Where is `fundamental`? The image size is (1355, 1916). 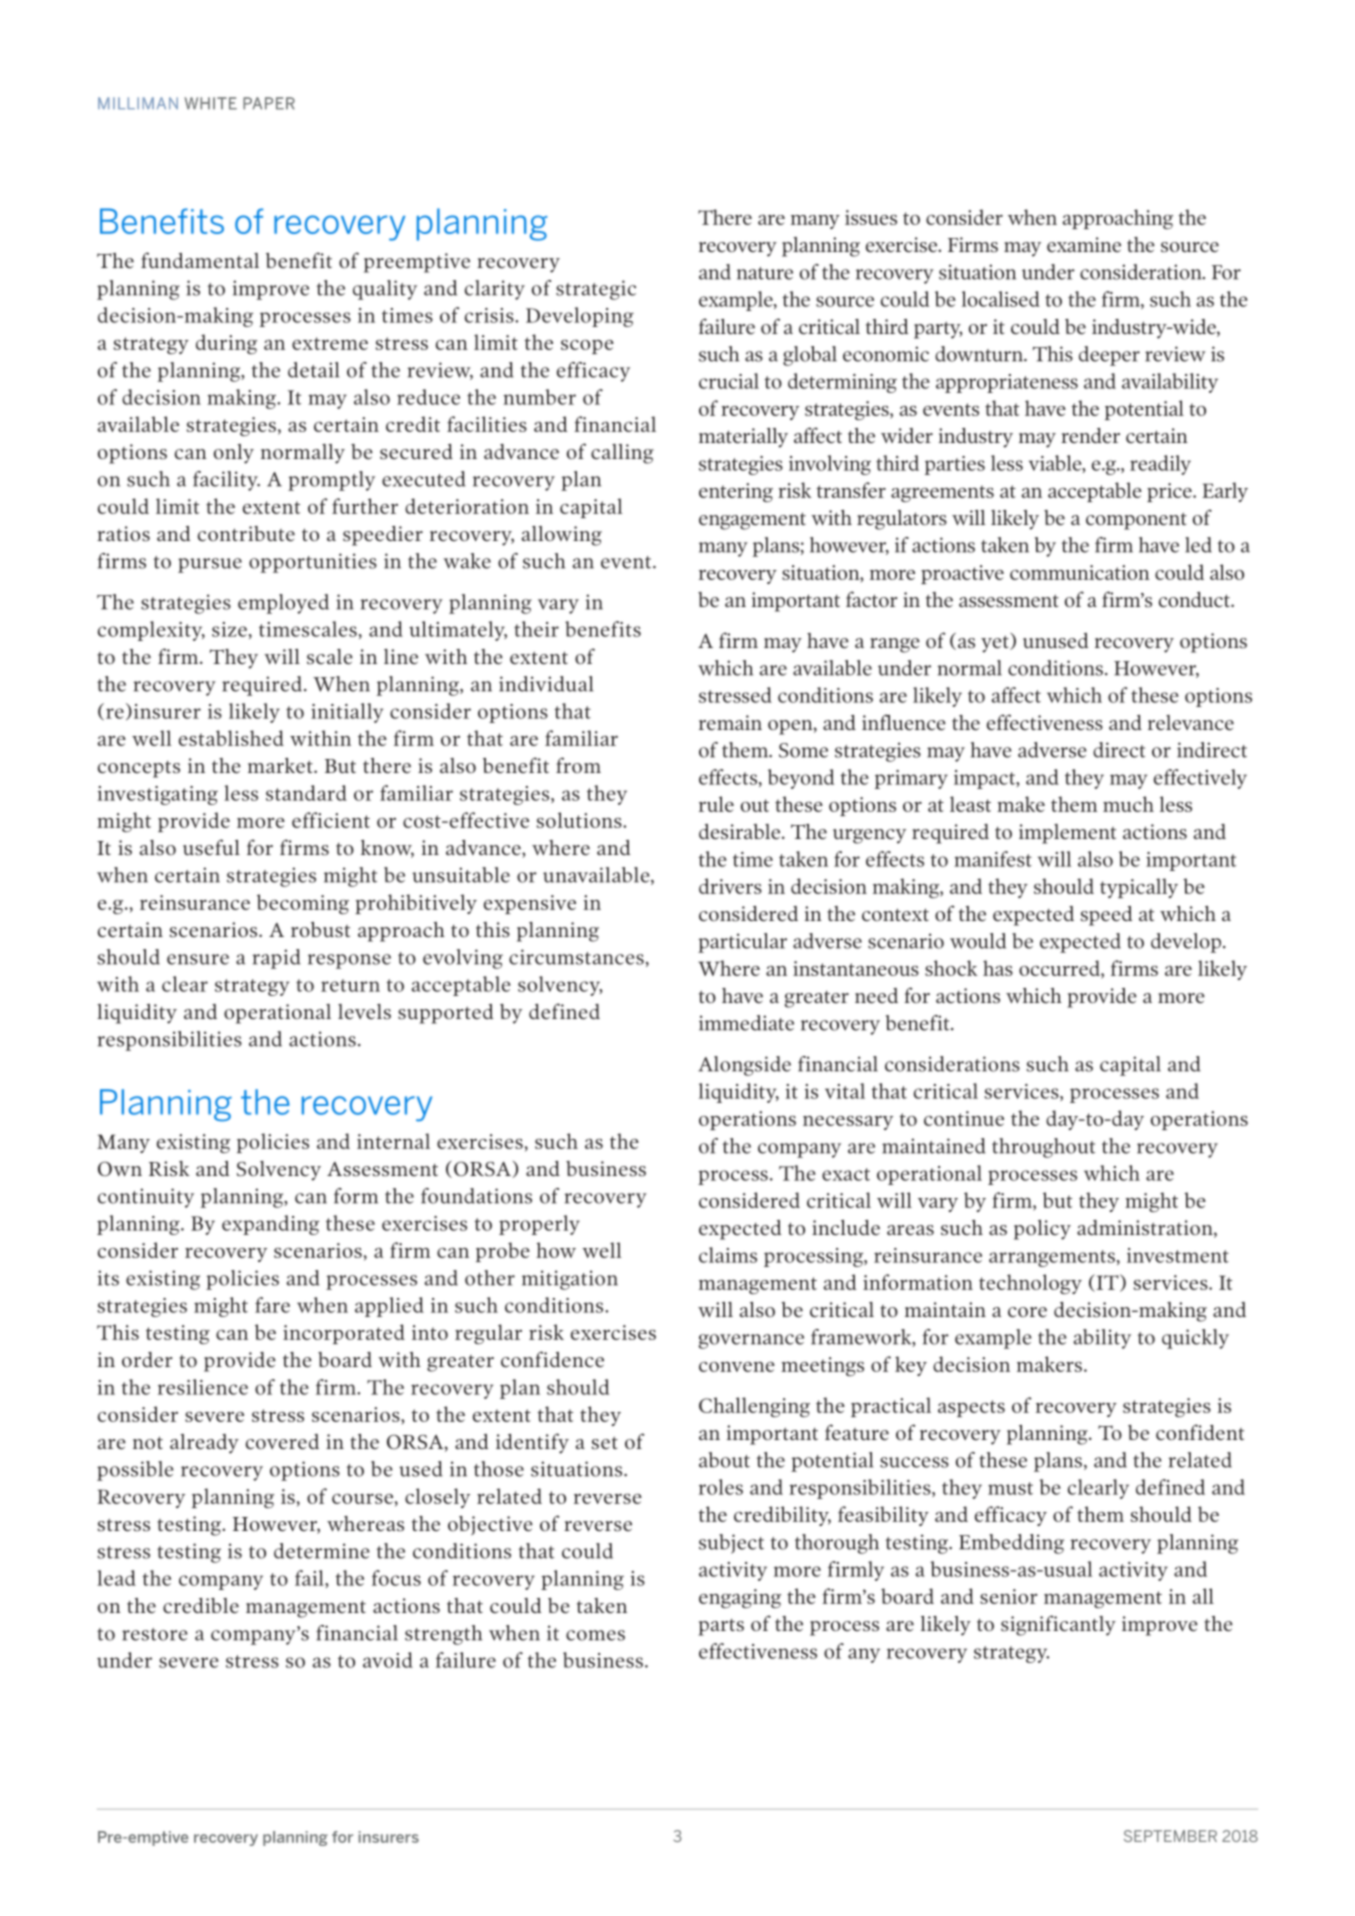
fundamental is located at coordinates (200, 260).
